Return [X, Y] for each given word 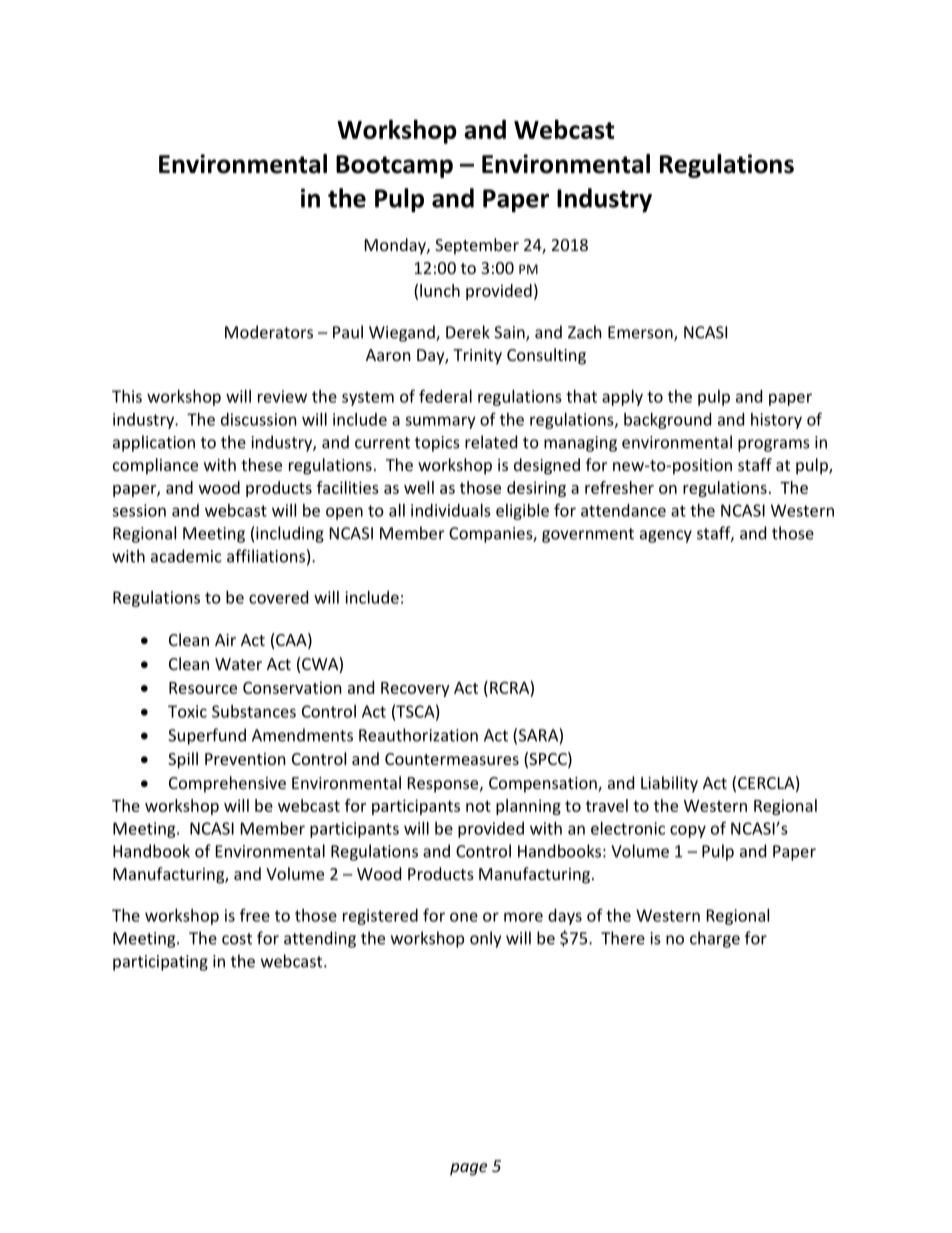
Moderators [269, 332]
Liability [669, 784]
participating [160, 963]
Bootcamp [394, 166]
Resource [203, 688]
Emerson [641, 333]
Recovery [415, 689]
